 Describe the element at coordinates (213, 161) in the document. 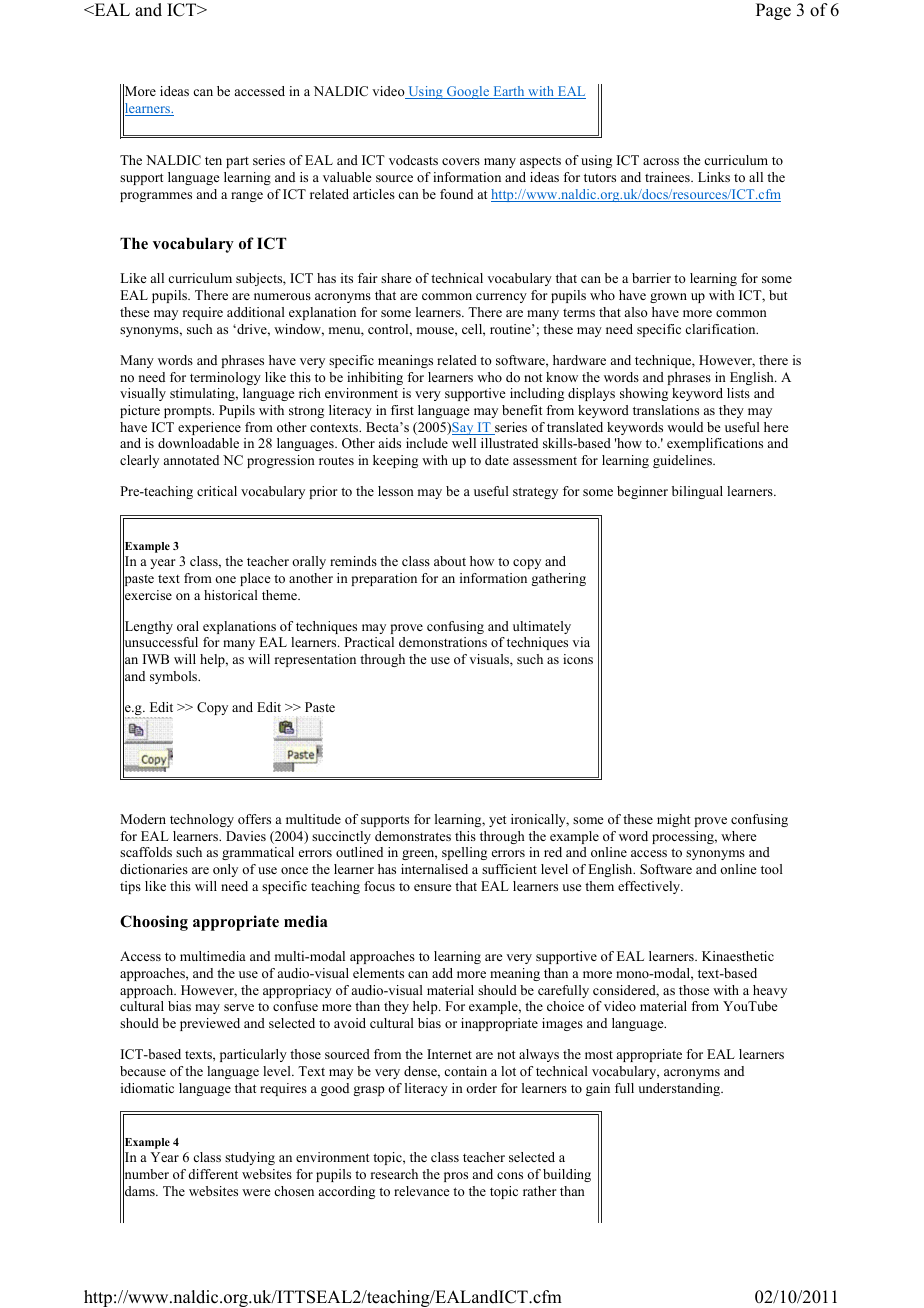

I see `ten` at that location.
